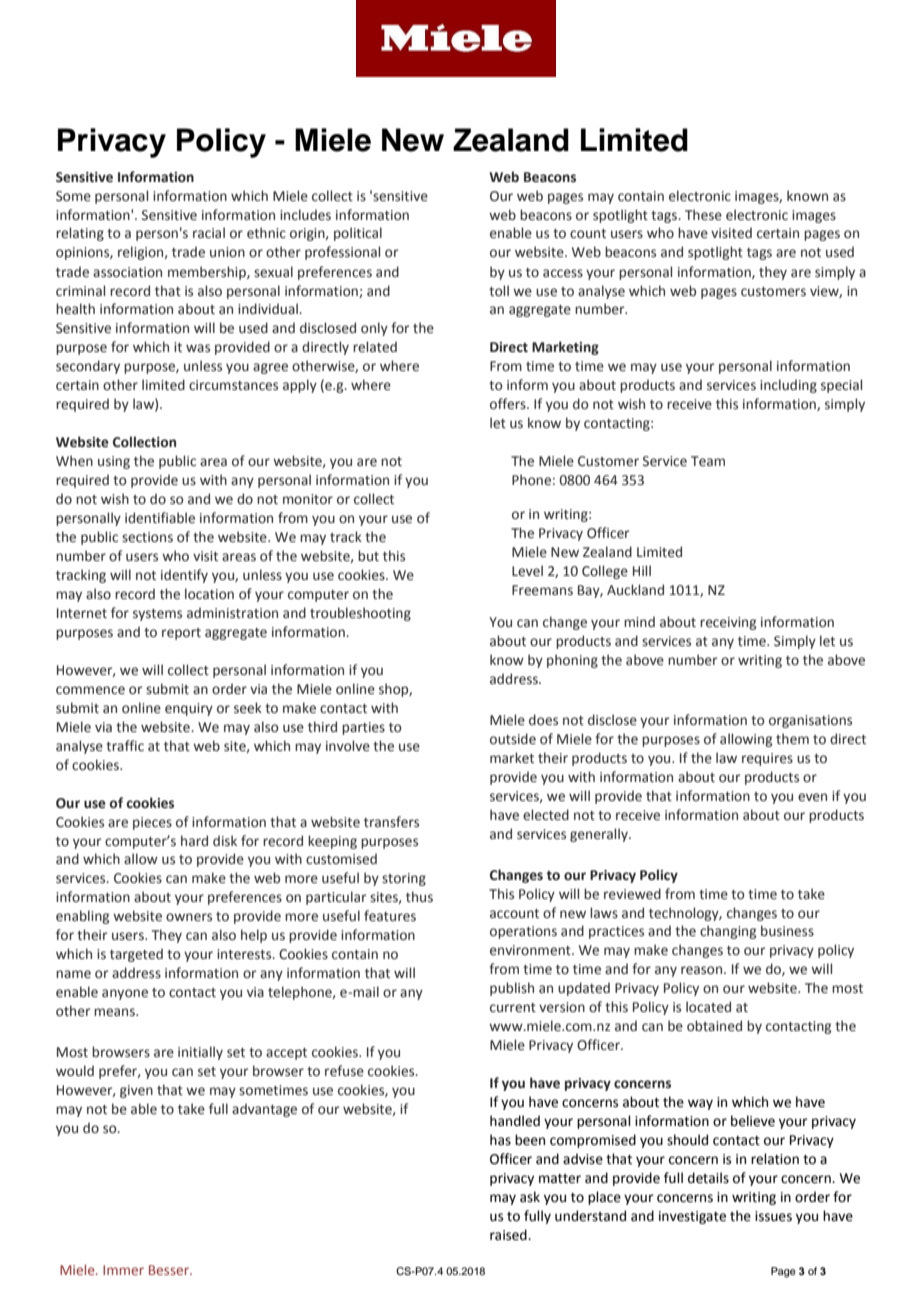 The width and height of the document is (924, 1308). Describe the element at coordinates (147, 537) in the document. I see `sections` at that location.
